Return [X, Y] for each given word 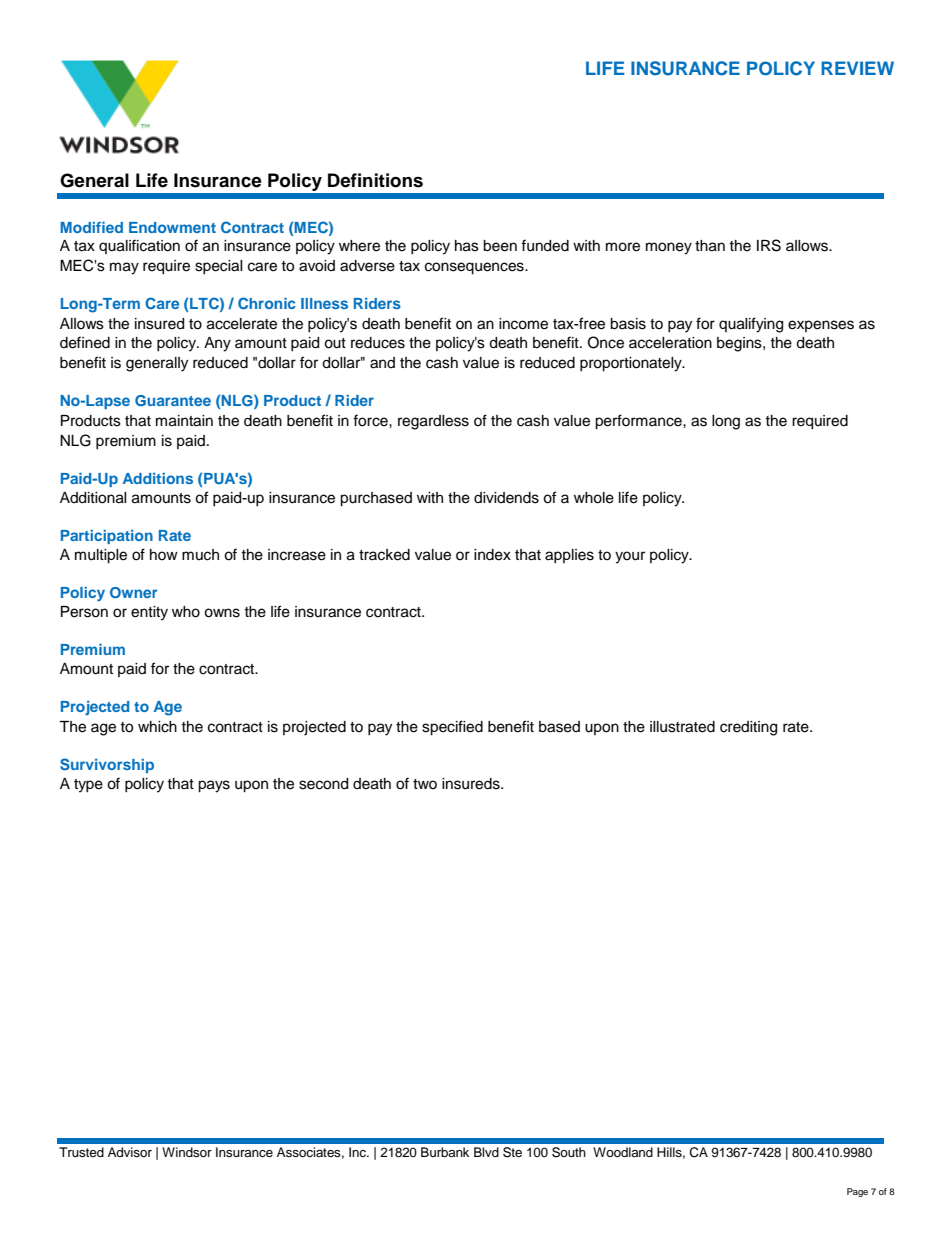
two [425, 784]
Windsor [187, 1152]
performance [639, 422]
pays [214, 786]
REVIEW [857, 68]
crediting [748, 728]
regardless [433, 422]
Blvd [486, 1152]
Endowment [172, 227]
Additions [158, 478]
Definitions [375, 180]
